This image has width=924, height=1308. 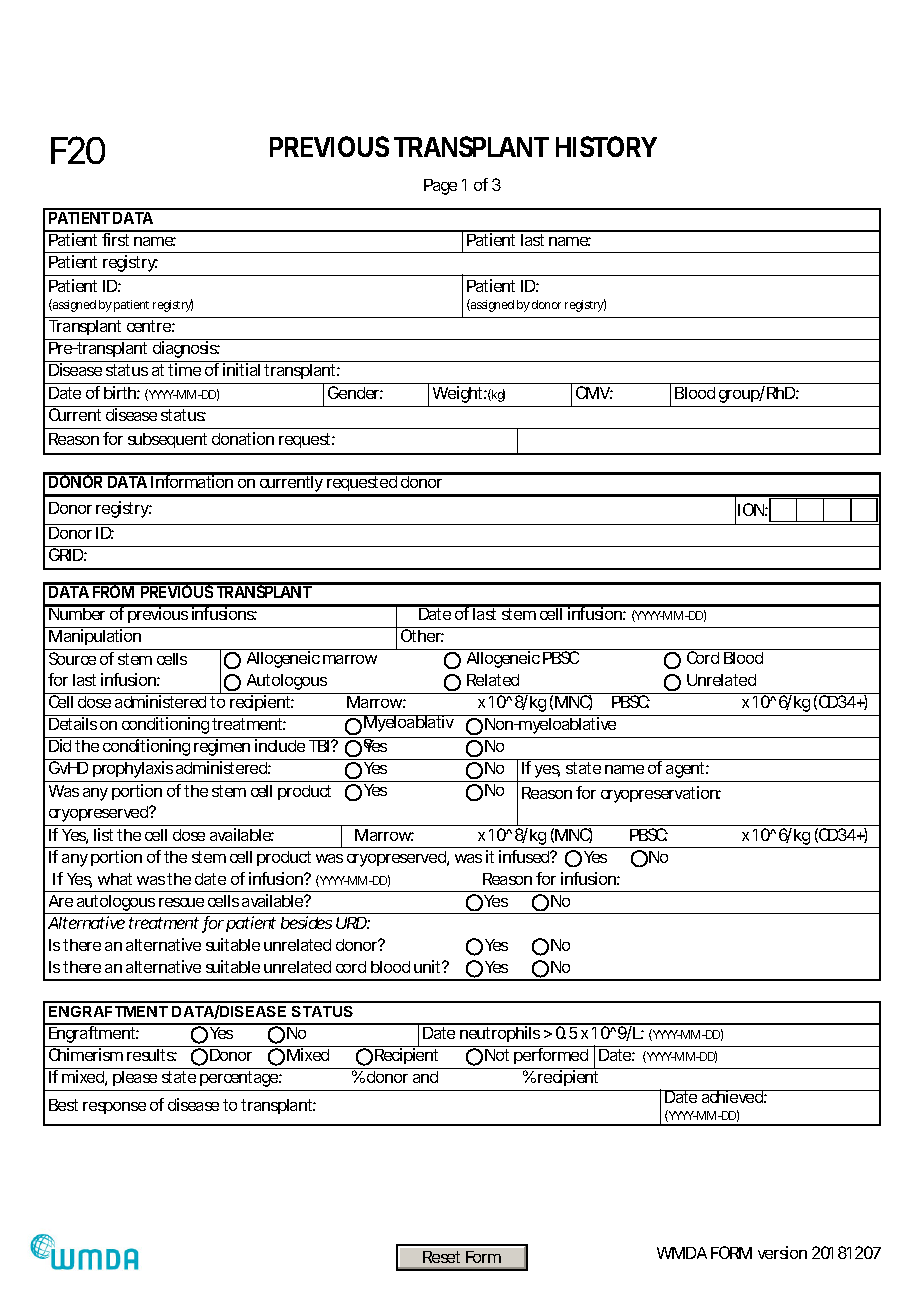 What do you see at coordinates (73, 723) in the image?
I see `Details` at bounding box center [73, 723].
